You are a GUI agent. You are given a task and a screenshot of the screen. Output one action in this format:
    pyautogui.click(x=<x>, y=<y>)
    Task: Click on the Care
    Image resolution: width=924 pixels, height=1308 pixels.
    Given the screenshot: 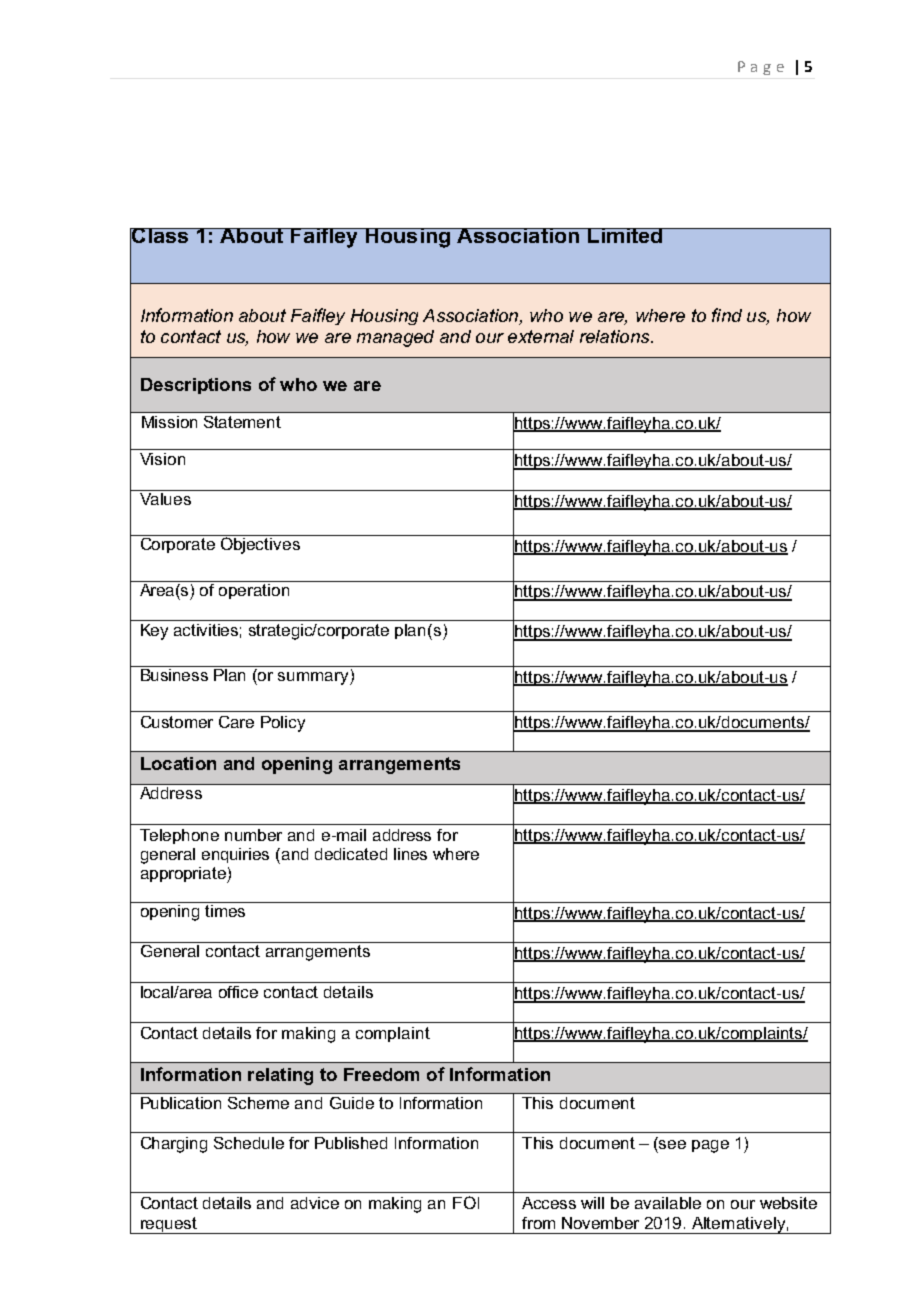 What is the action you would take?
    pyautogui.click(x=236, y=722)
